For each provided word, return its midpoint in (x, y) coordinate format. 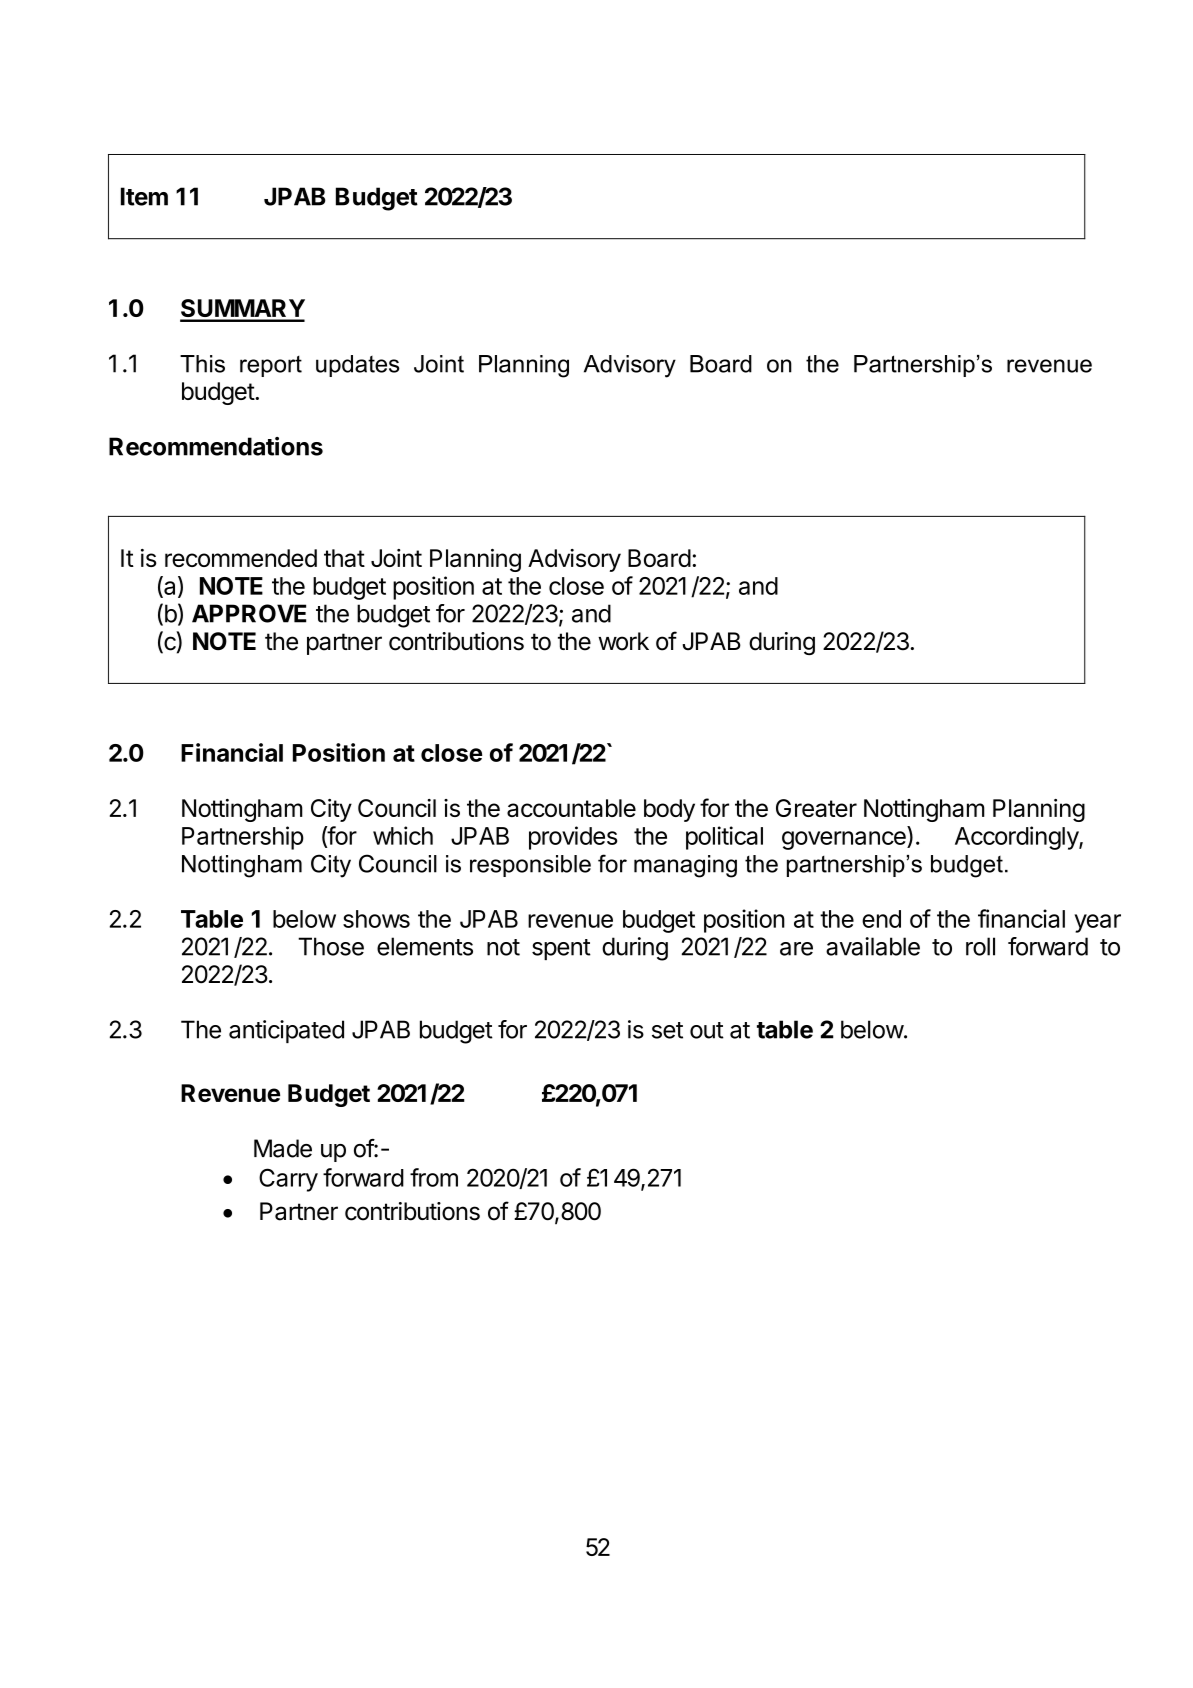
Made (283, 1148)
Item (144, 196)
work (623, 641)
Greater (816, 808)
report (271, 366)
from (434, 1177)
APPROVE (249, 613)
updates (358, 366)
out (707, 1030)
